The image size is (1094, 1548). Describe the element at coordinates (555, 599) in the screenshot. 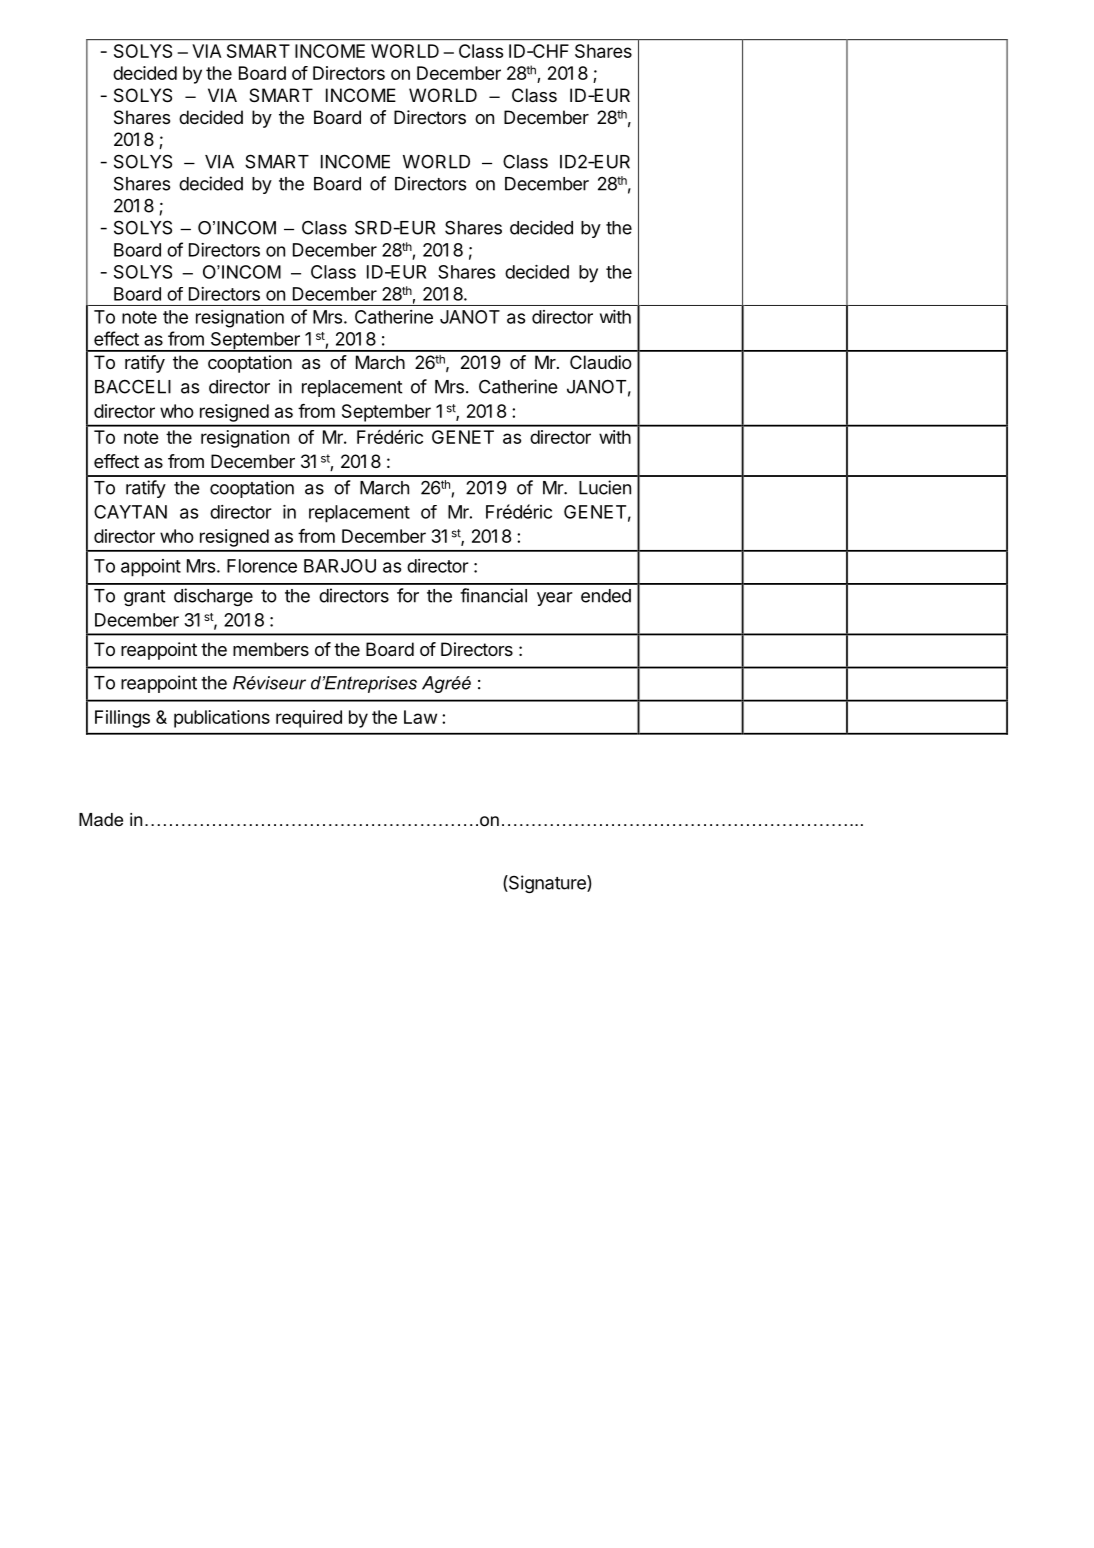

I see `year` at that location.
